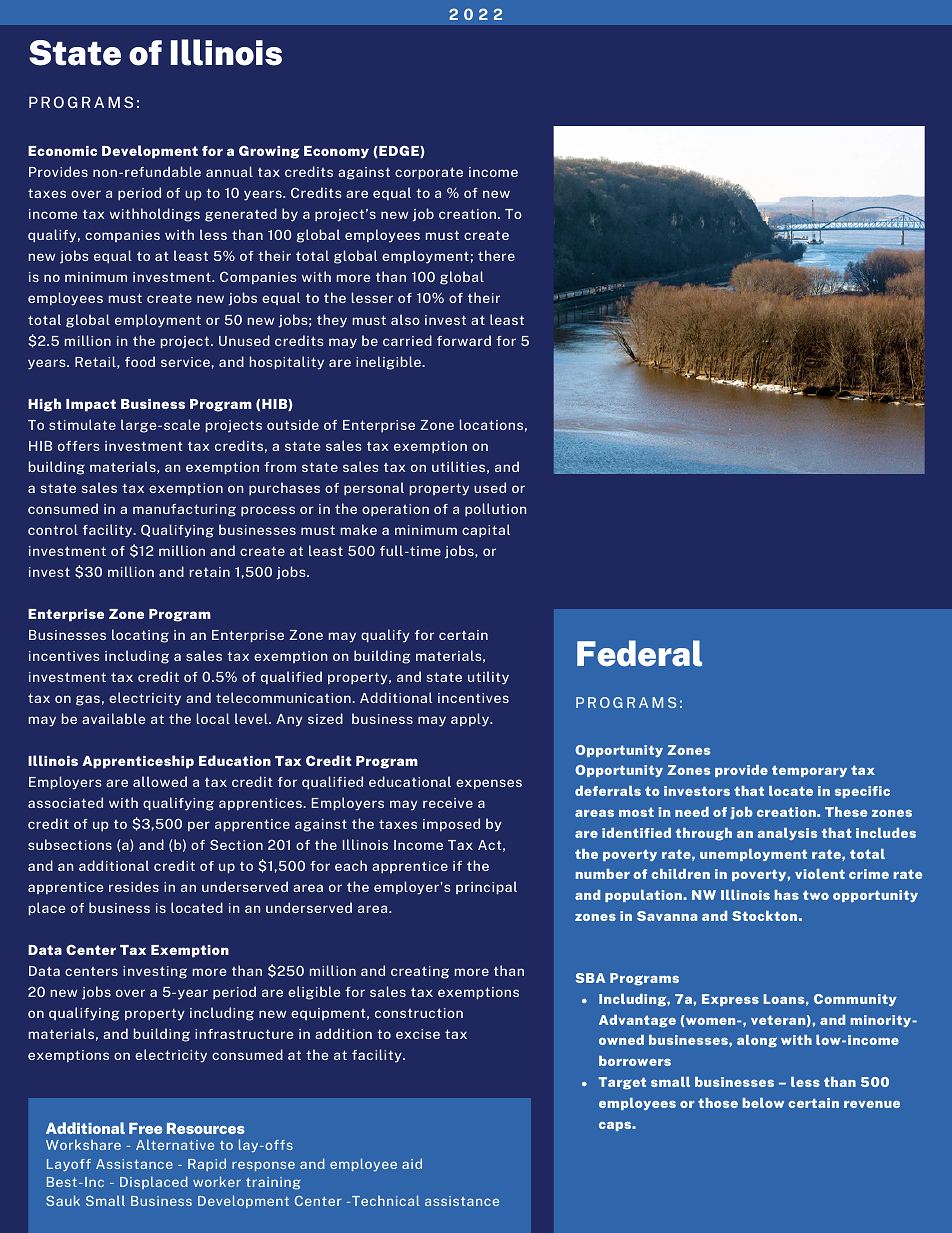 This screenshot has height=1233, width=952. Describe the element at coordinates (451, 825) in the screenshot. I see `imposed` at that location.
